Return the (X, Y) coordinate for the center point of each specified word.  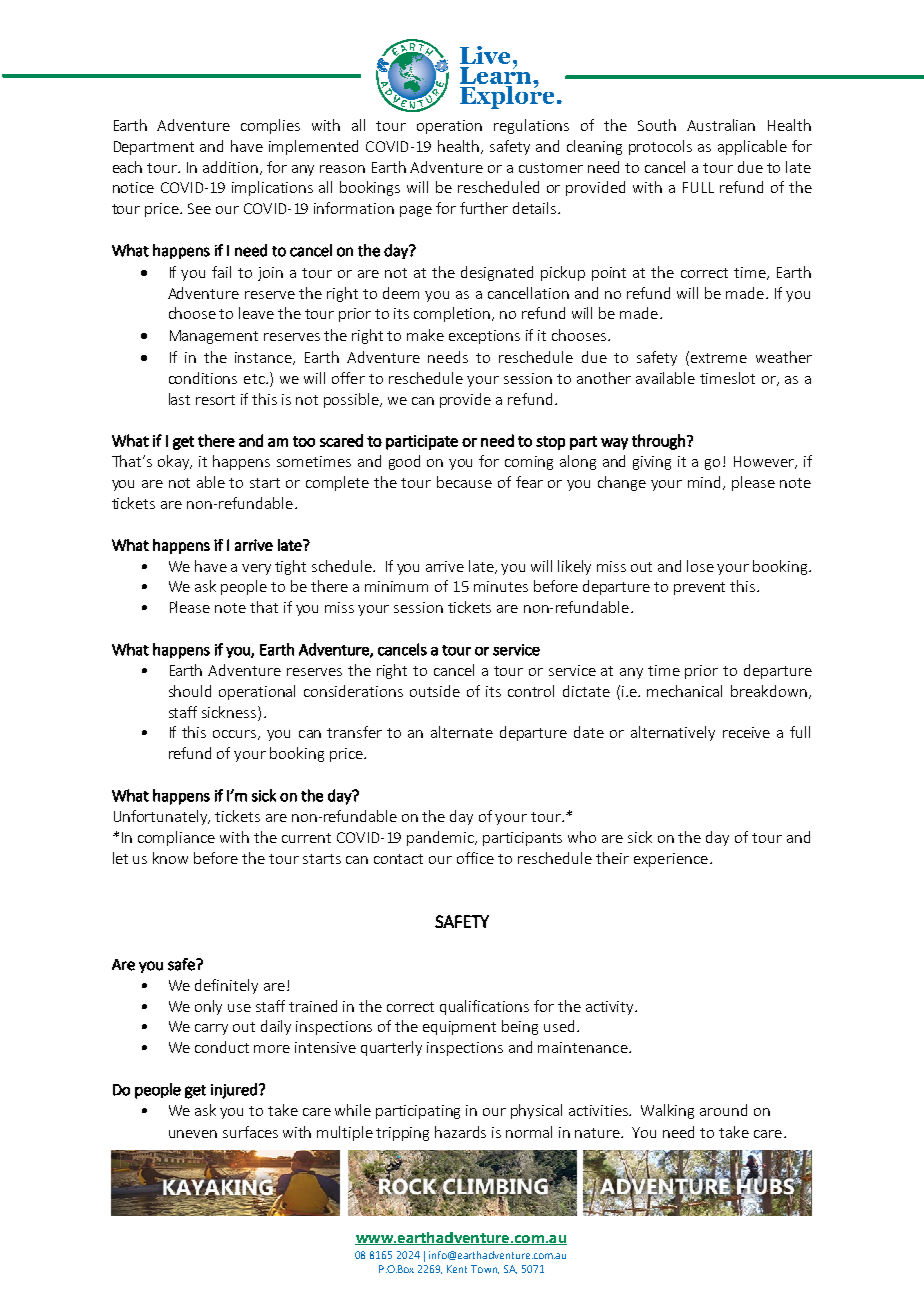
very (256, 569)
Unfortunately (162, 817)
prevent (699, 588)
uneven (193, 1134)
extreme (719, 358)
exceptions (484, 337)
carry (211, 1029)
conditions (203, 378)
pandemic (441, 838)
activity (611, 1008)
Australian (721, 125)
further (484, 208)
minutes (501, 586)
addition (232, 168)
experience (671, 860)
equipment (459, 1028)
